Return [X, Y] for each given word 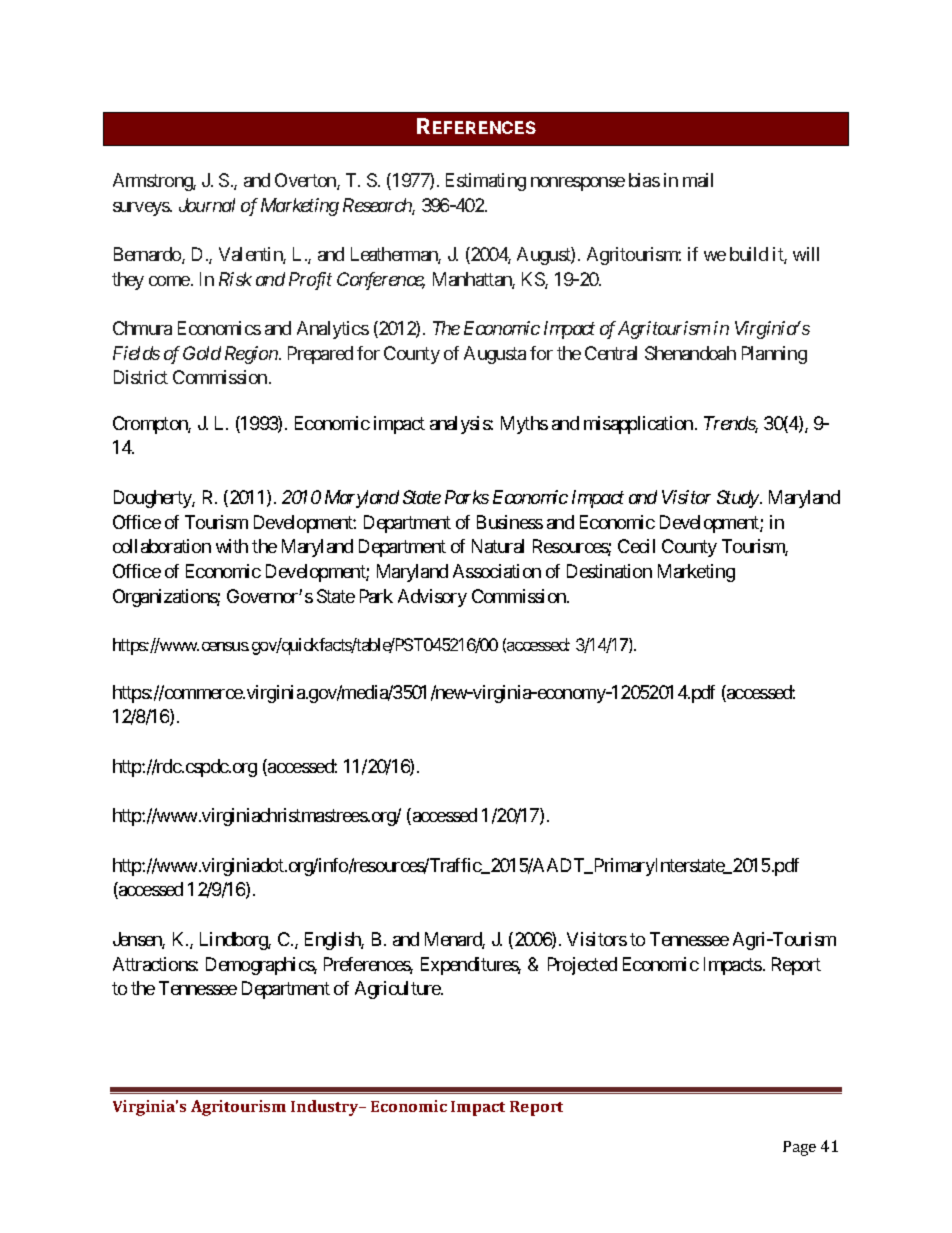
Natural [498, 546]
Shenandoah [690, 353]
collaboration [162, 546]
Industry [326, 1108]
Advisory [432, 598]
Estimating [486, 182]
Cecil [636, 546]
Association [497, 571]
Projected [582, 966]
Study [738, 499]
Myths [524, 425]
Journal [207, 205]
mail [698, 180]
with [232, 546]
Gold [202, 353]
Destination [609, 571]
